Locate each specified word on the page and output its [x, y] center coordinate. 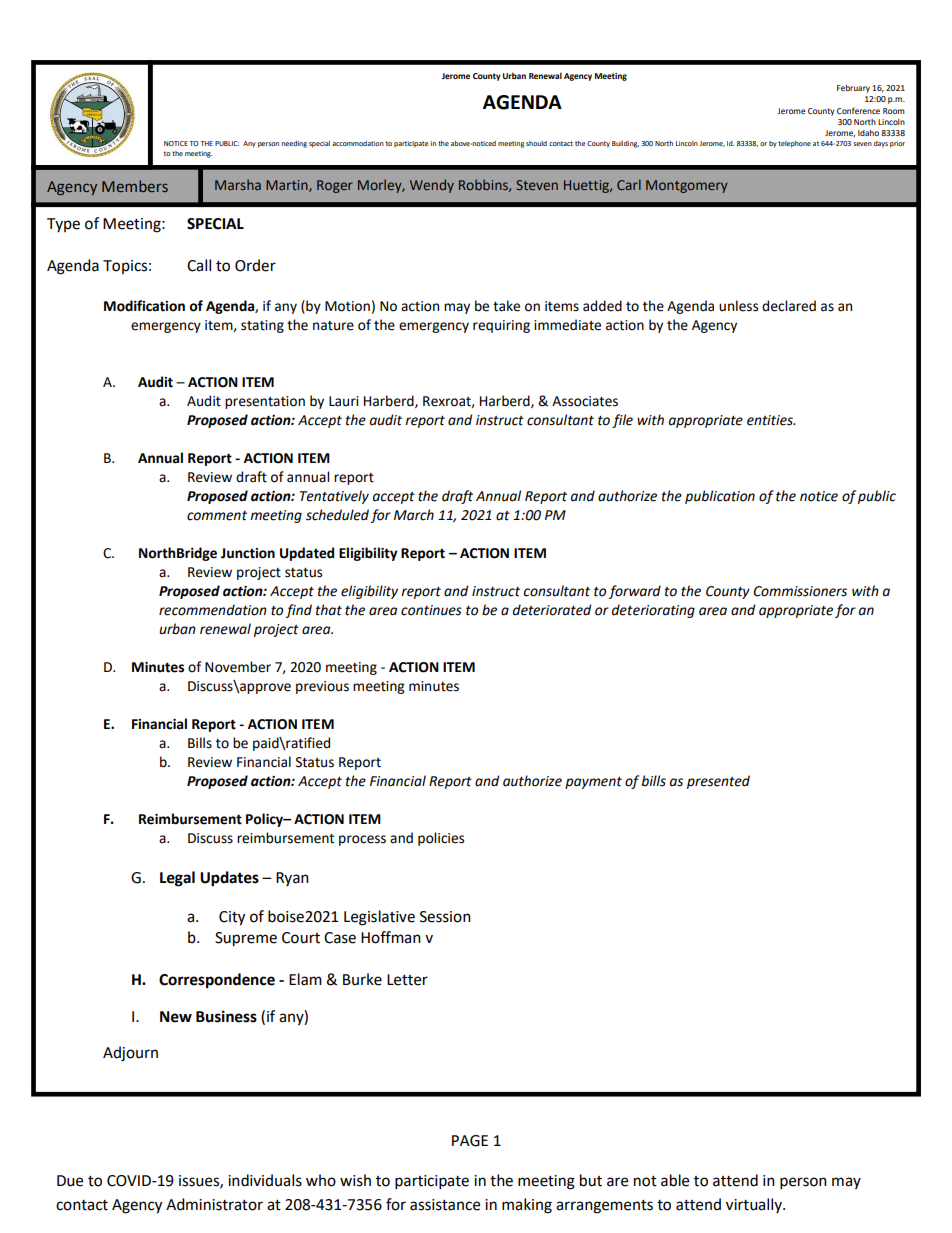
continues [431, 610]
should [536, 143]
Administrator [214, 1204]
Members [135, 186]
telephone [794, 144]
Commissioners [800, 591]
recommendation [213, 610]
